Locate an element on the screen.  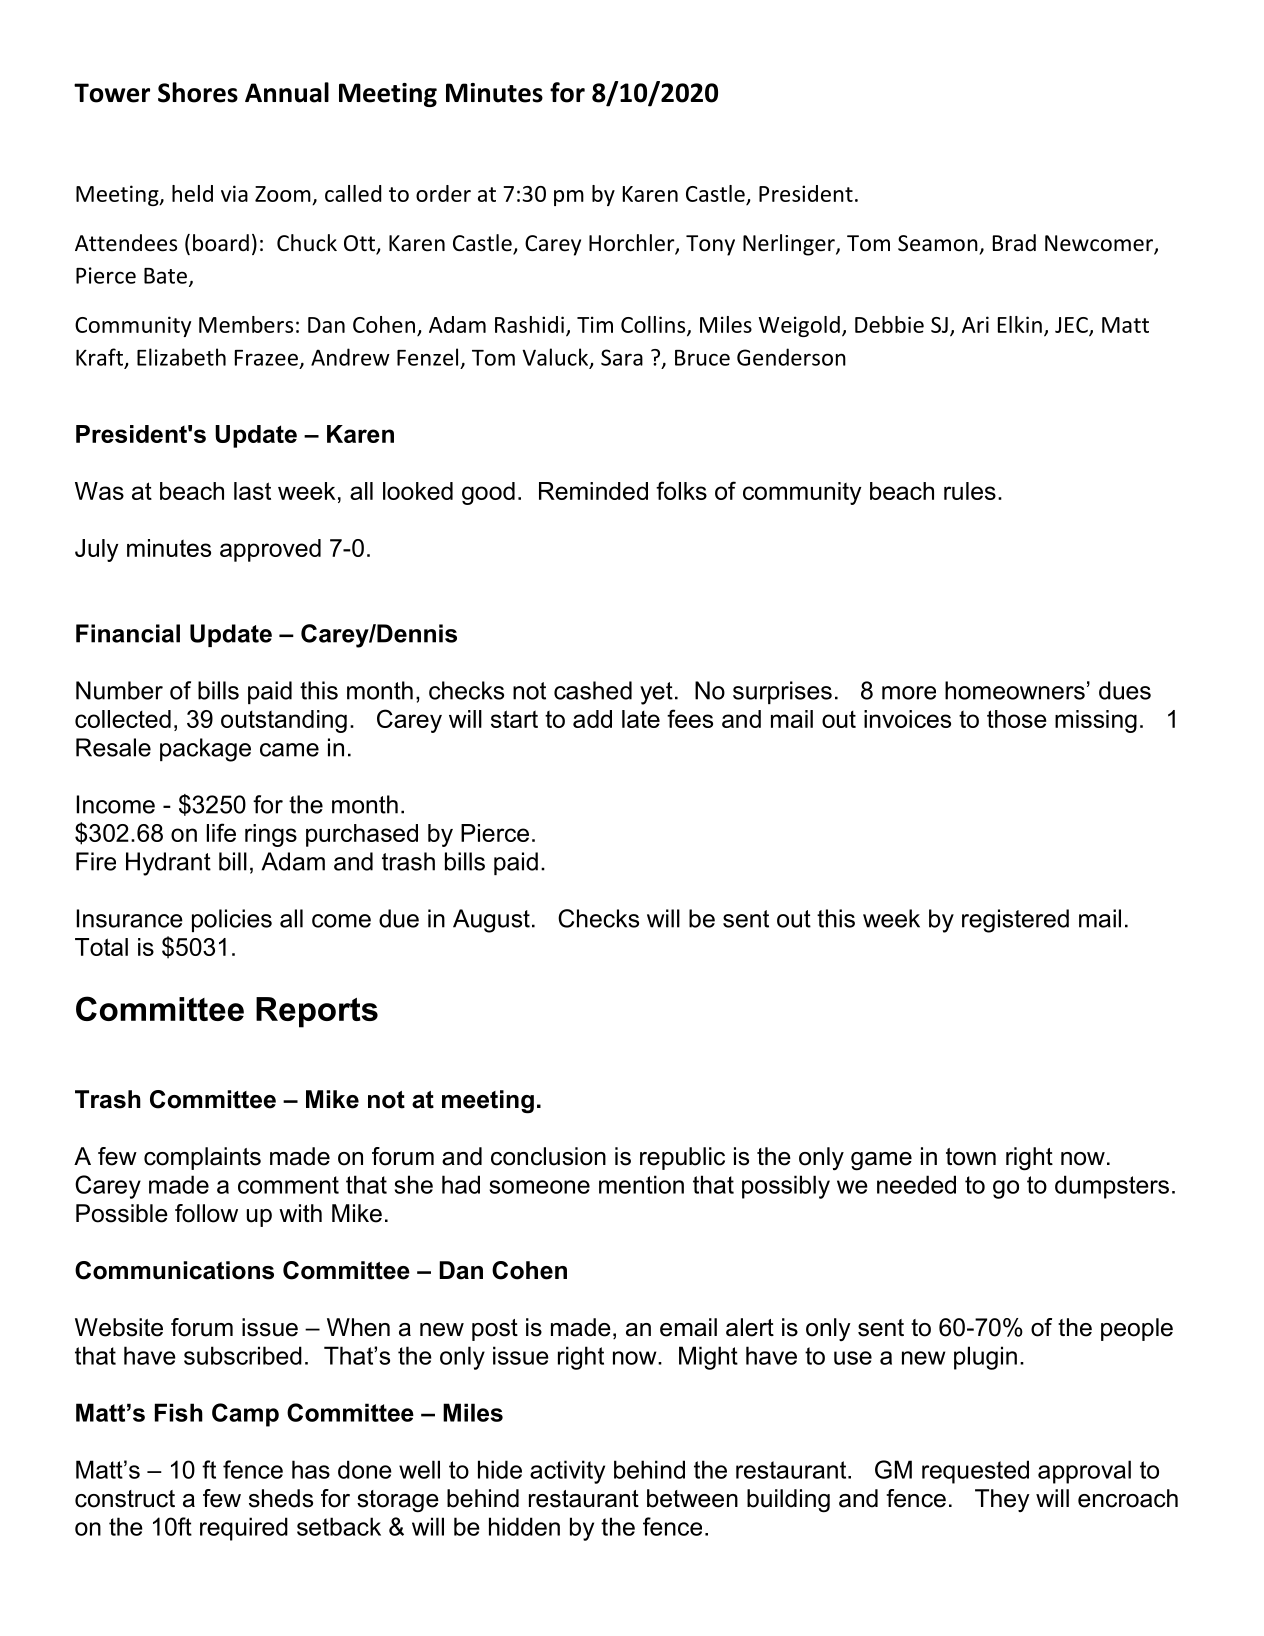
add is located at coordinates (592, 719).
